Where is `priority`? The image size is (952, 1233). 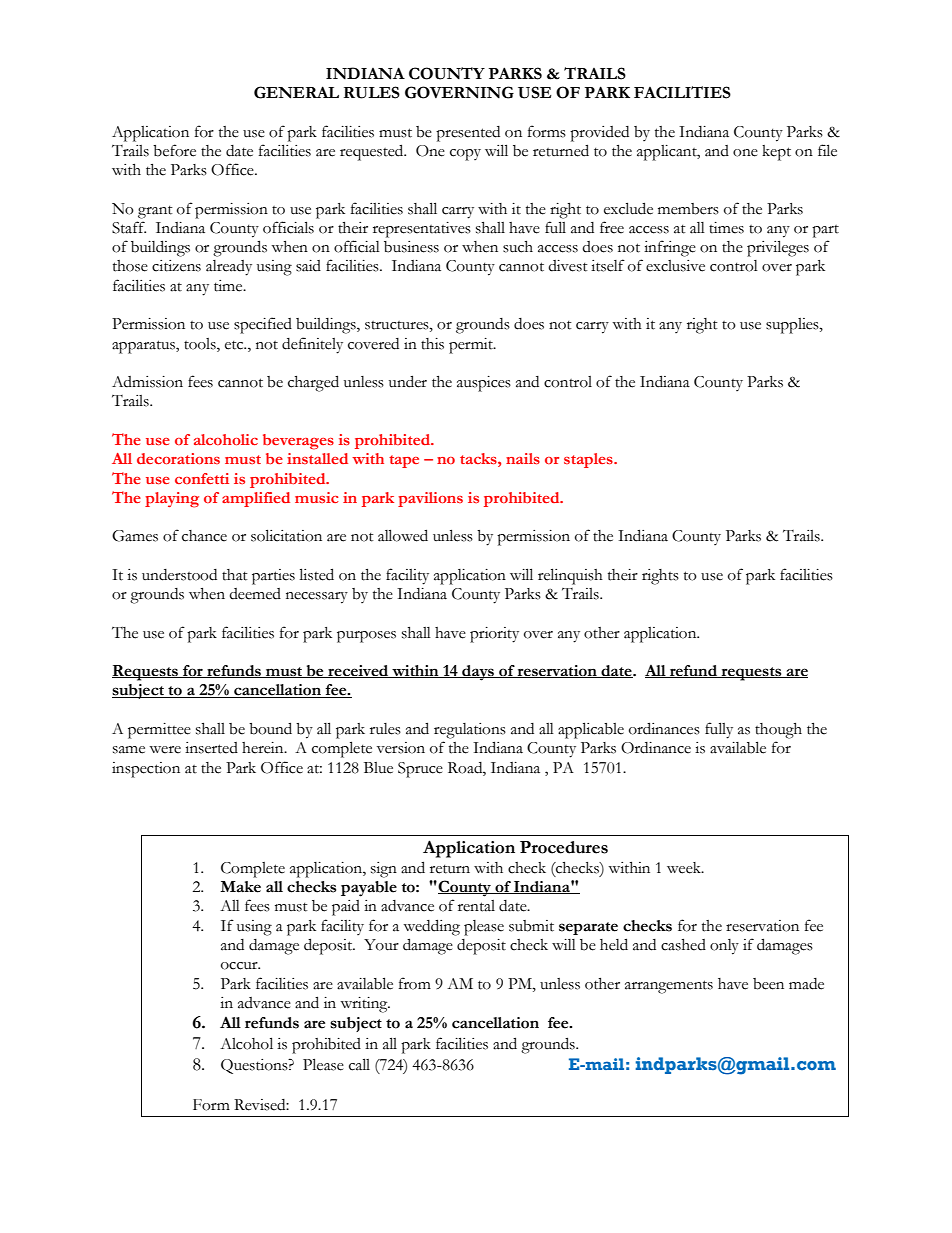
priority is located at coordinates (494, 635).
